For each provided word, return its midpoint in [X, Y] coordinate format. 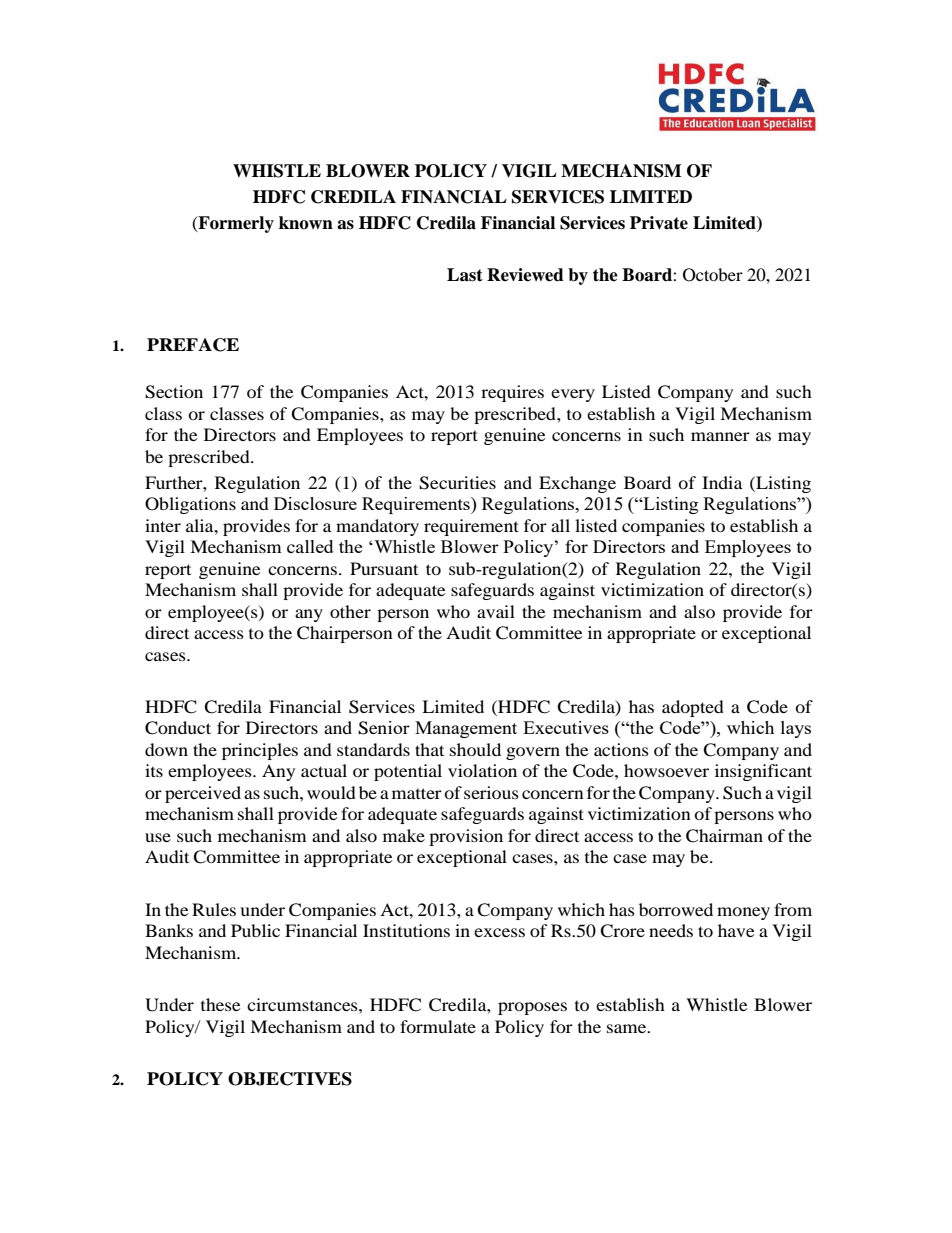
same [628, 1028]
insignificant [763, 772]
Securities [457, 483]
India [722, 482]
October [713, 275]
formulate [438, 1026]
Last [465, 275]
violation [482, 770]
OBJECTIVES [290, 1079]
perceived [203, 794]
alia [201, 525]
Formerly [235, 224]
